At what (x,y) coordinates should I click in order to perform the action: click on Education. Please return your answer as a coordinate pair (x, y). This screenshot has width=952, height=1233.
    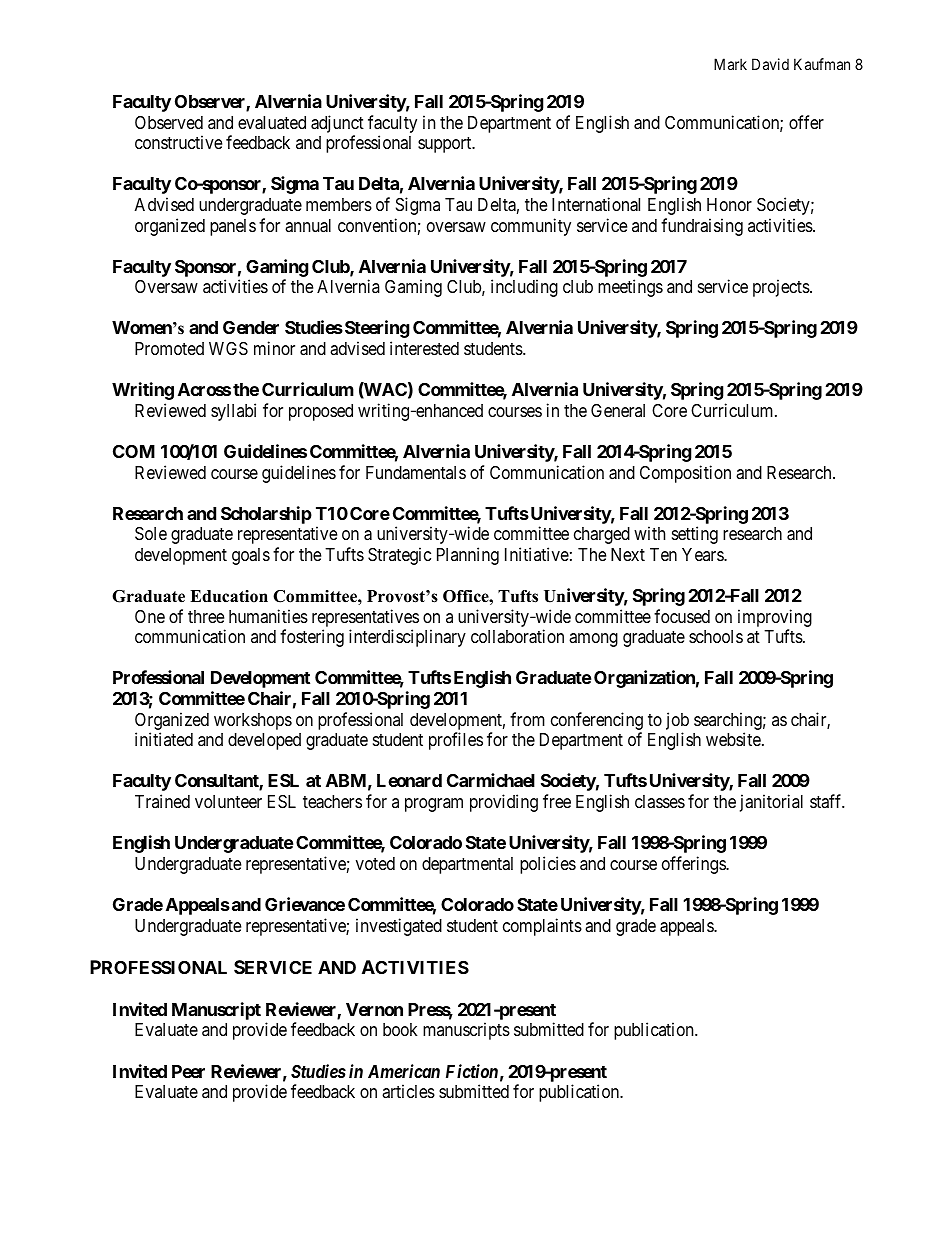
    Looking at the image, I should click on (229, 596).
